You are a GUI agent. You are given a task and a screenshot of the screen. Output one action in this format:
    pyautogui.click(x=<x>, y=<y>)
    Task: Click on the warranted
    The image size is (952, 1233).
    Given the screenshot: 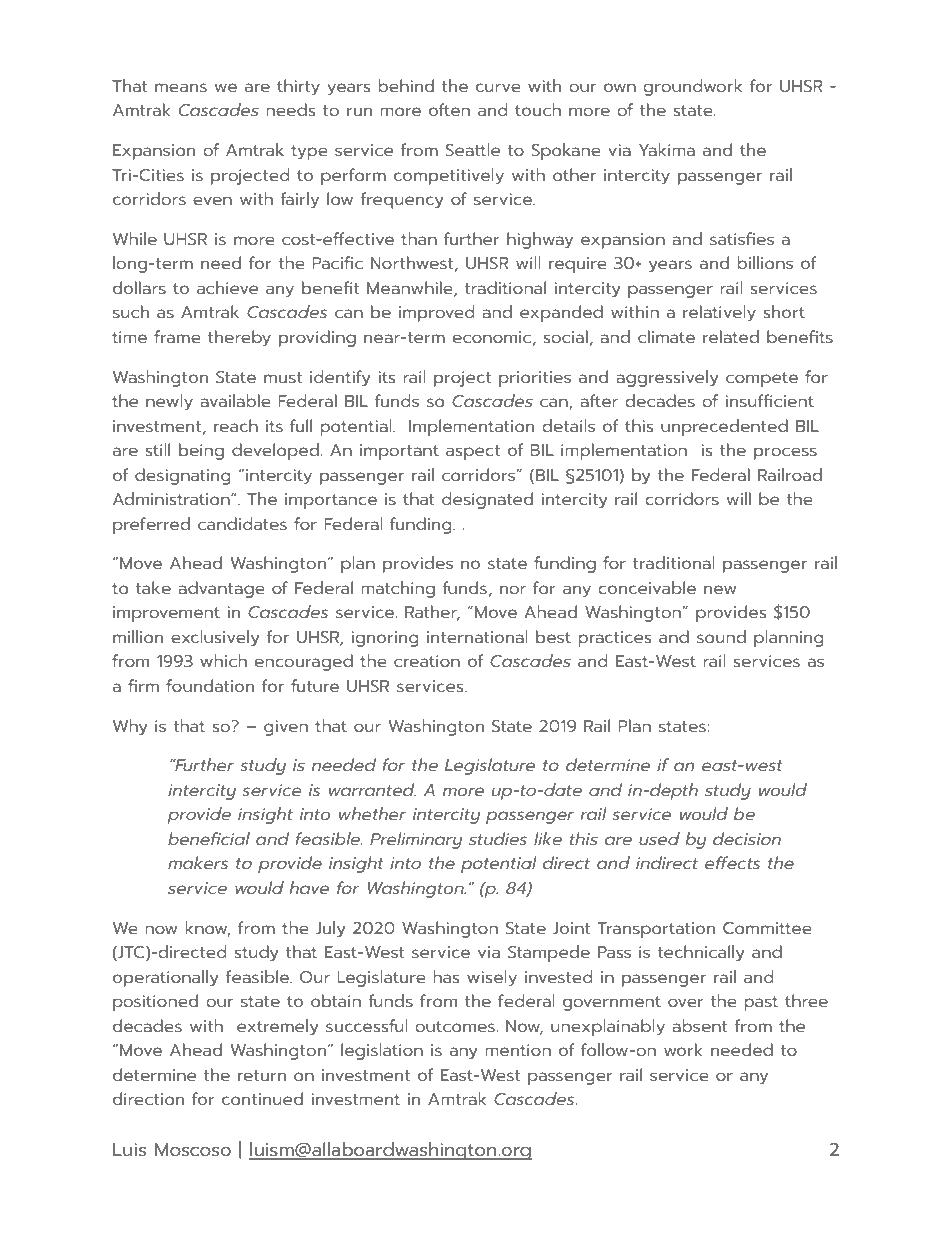 What is the action you would take?
    pyautogui.click(x=372, y=789)
